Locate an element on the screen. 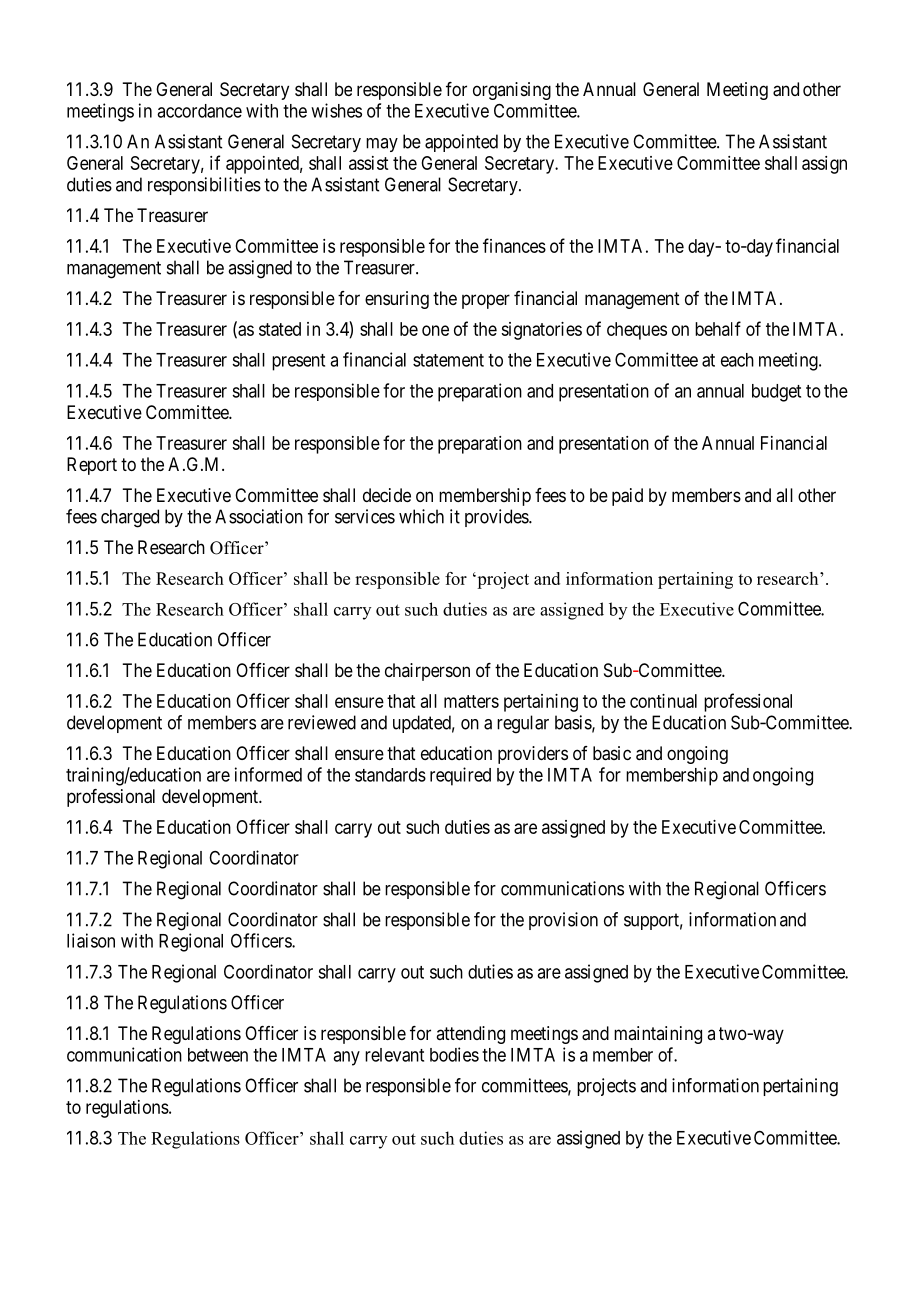  maintaining is located at coordinates (658, 1035).
